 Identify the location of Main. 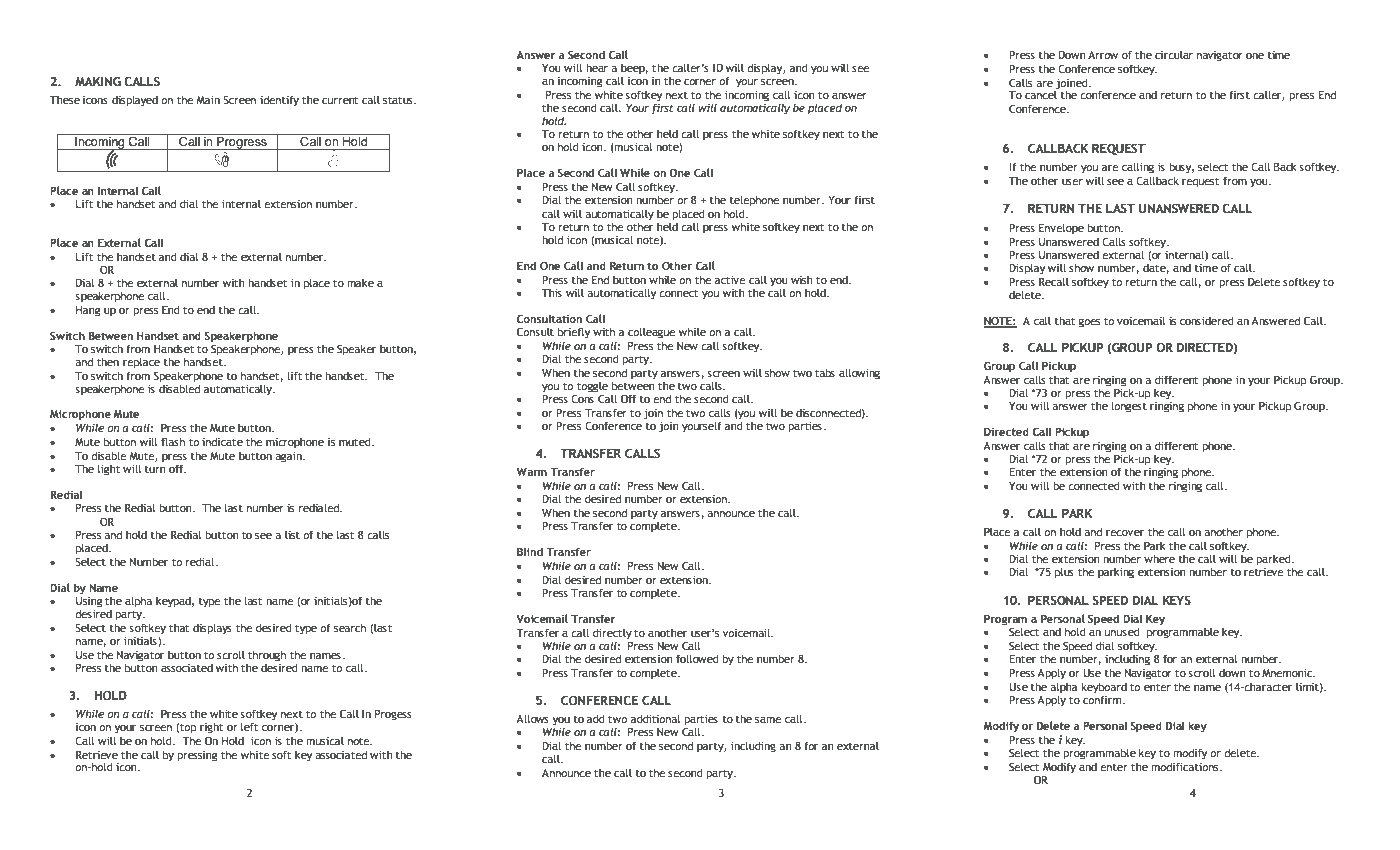
(208, 100).
